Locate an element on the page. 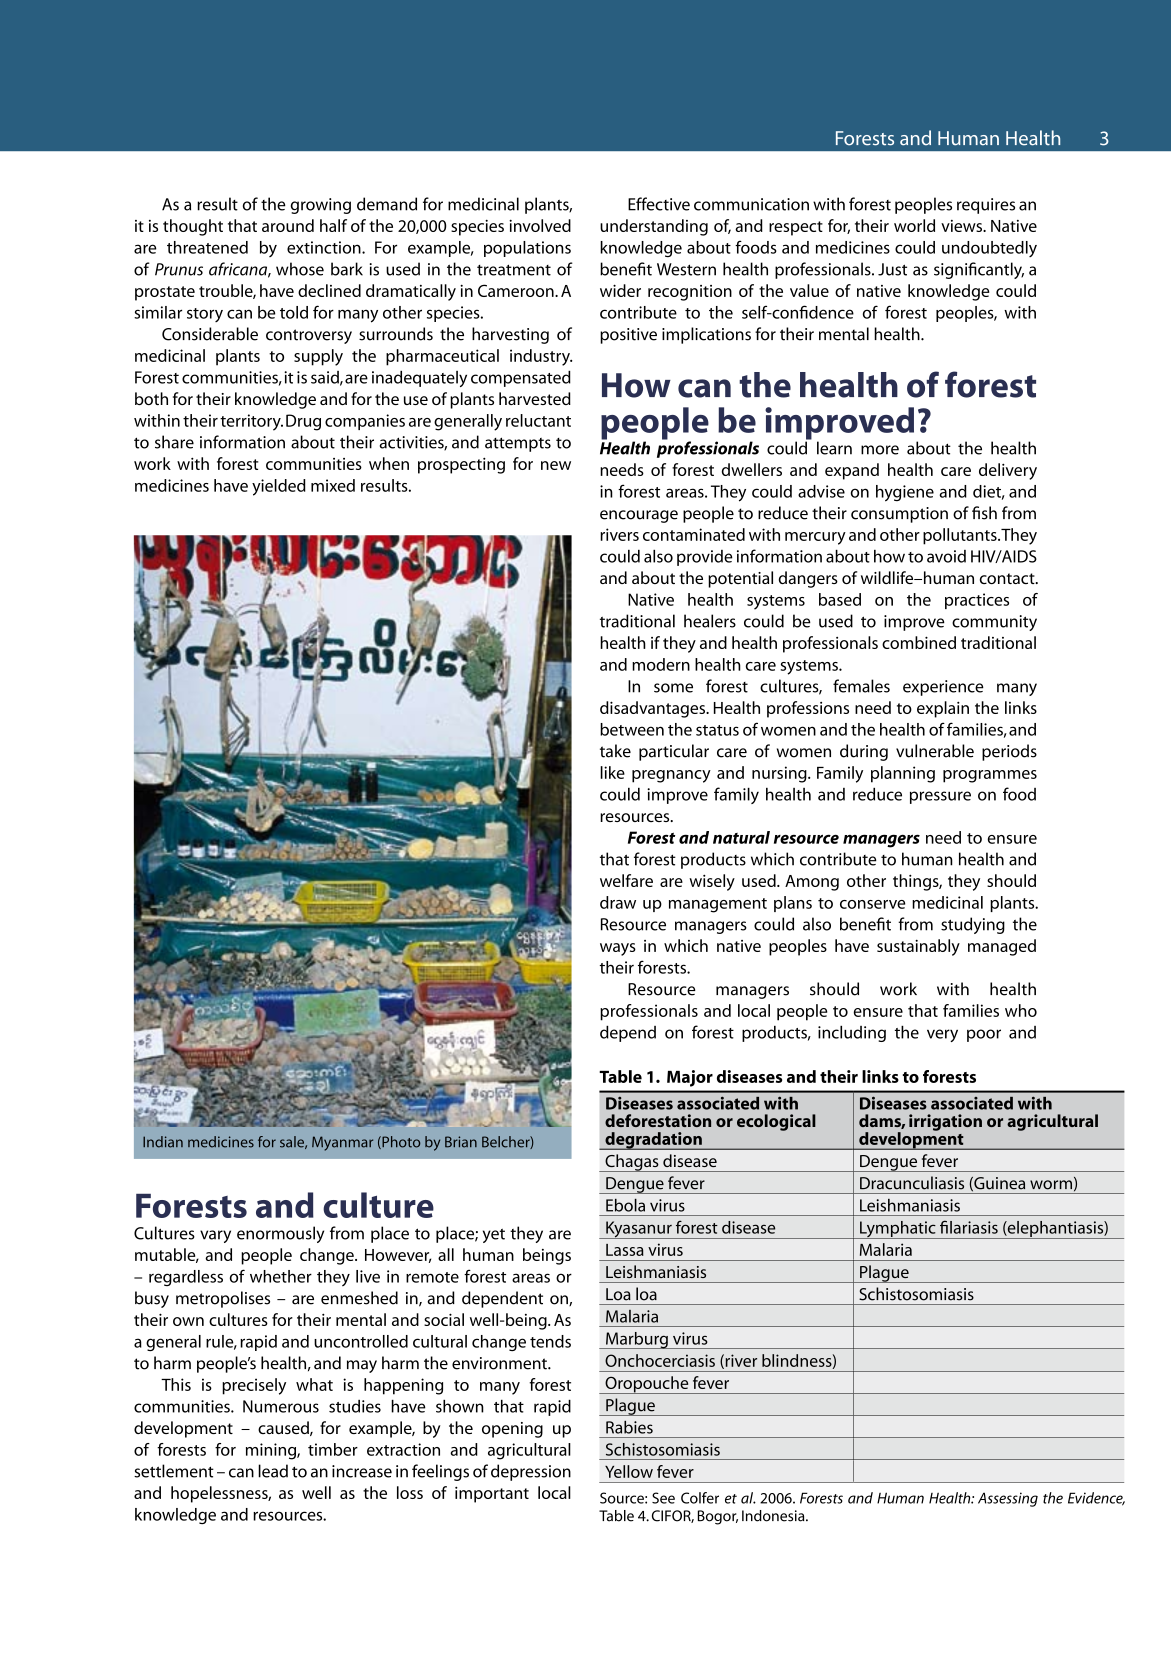 The image size is (1171, 1656). lead is located at coordinates (273, 1471).
